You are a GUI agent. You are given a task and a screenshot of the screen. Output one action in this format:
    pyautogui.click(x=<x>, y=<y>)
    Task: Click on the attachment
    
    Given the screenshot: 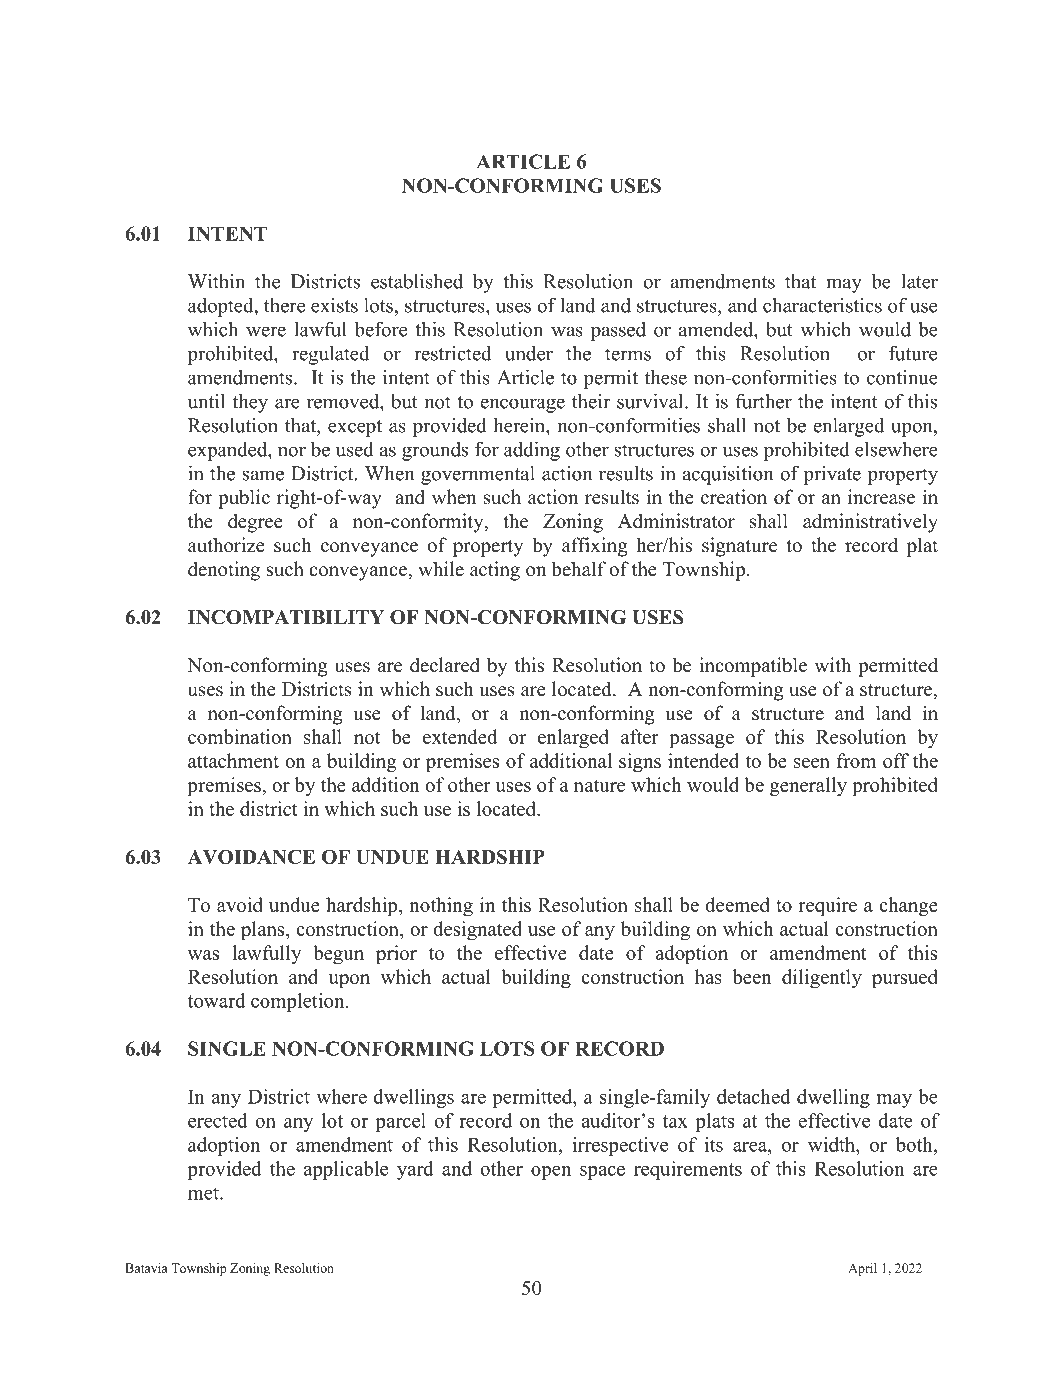 What is the action you would take?
    pyautogui.click(x=233, y=760)
